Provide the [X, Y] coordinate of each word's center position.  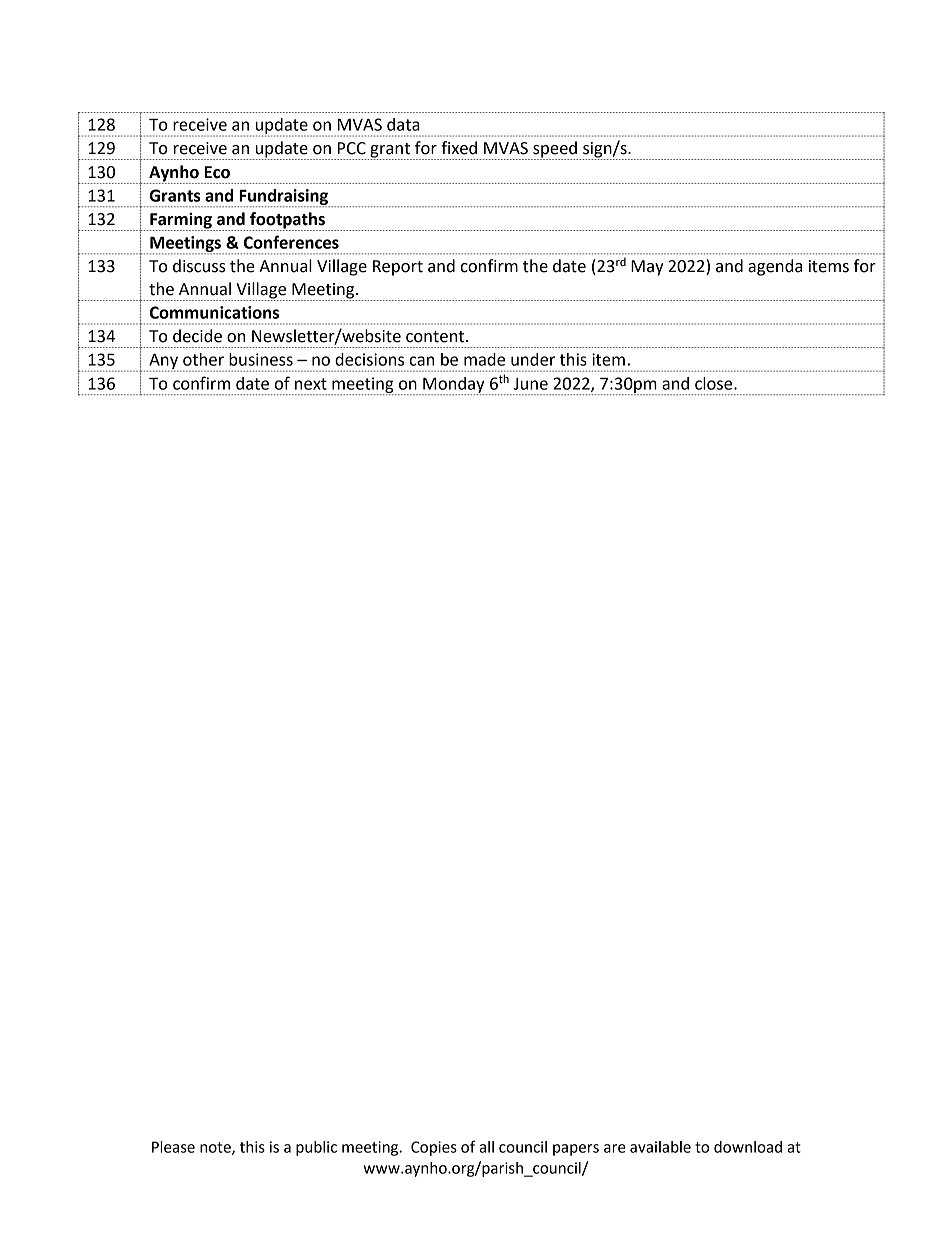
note [216, 1148]
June [530, 384]
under [533, 359]
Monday [454, 386]
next [311, 384]
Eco [217, 172]
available [660, 1147]
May [647, 268]
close [715, 383]
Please [173, 1147]
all [486, 1147]
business [261, 359]
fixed [459, 148]
